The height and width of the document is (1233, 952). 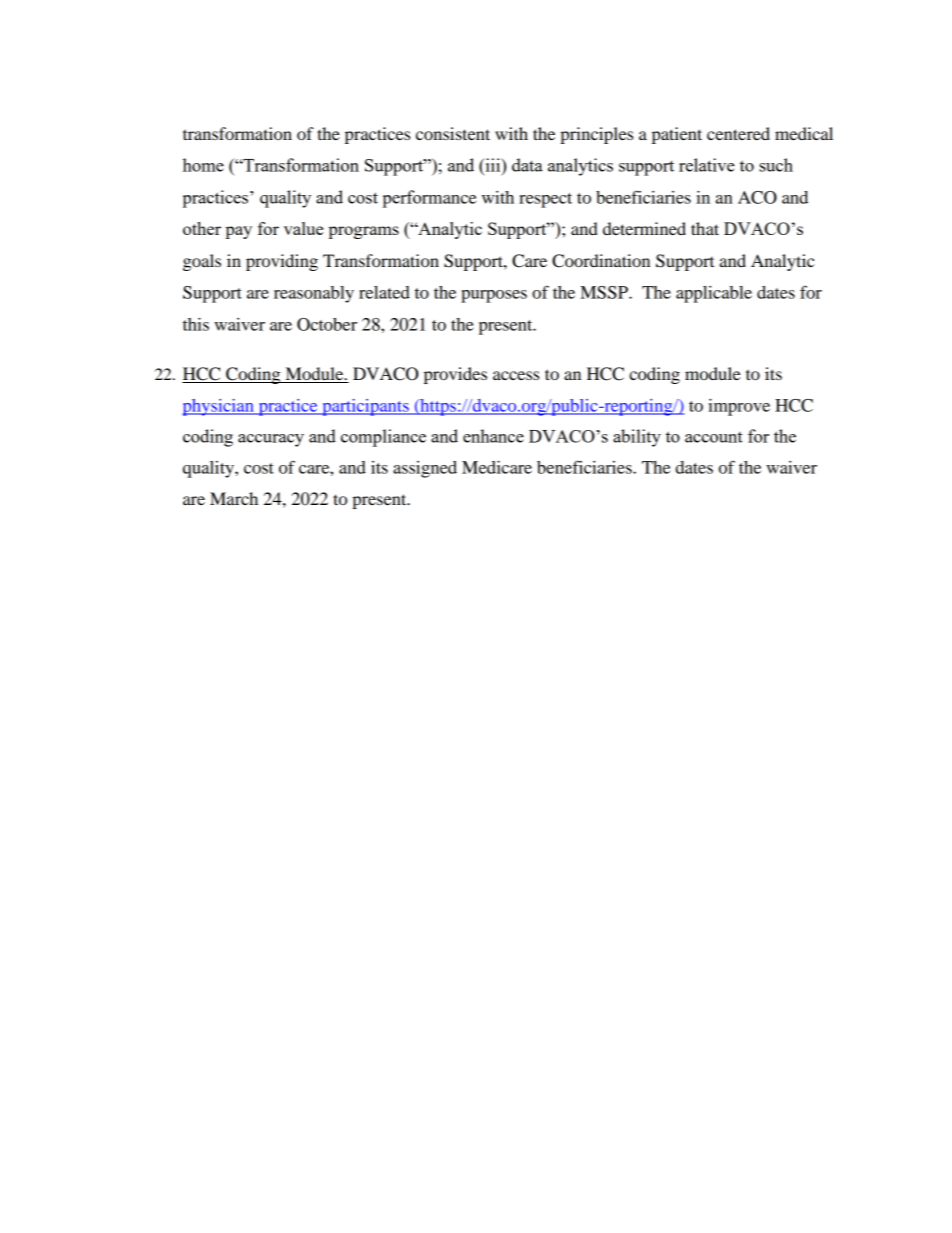 I want to click on account, so click(x=714, y=437).
